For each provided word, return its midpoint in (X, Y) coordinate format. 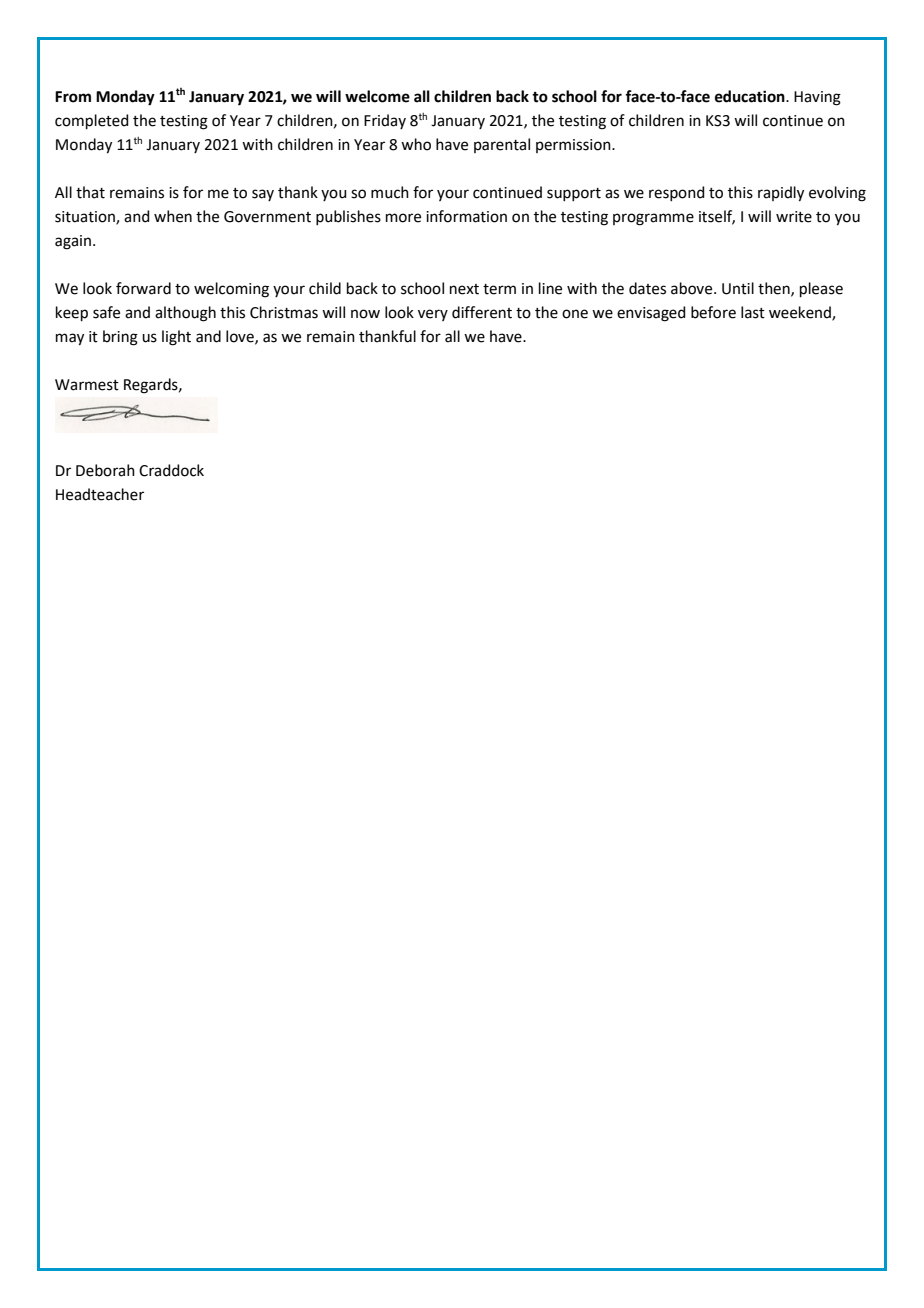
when (173, 216)
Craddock (171, 470)
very (433, 315)
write (794, 217)
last (753, 312)
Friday (385, 121)
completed (92, 121)
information (466, 216)
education (751, 96)
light (176, 338)
